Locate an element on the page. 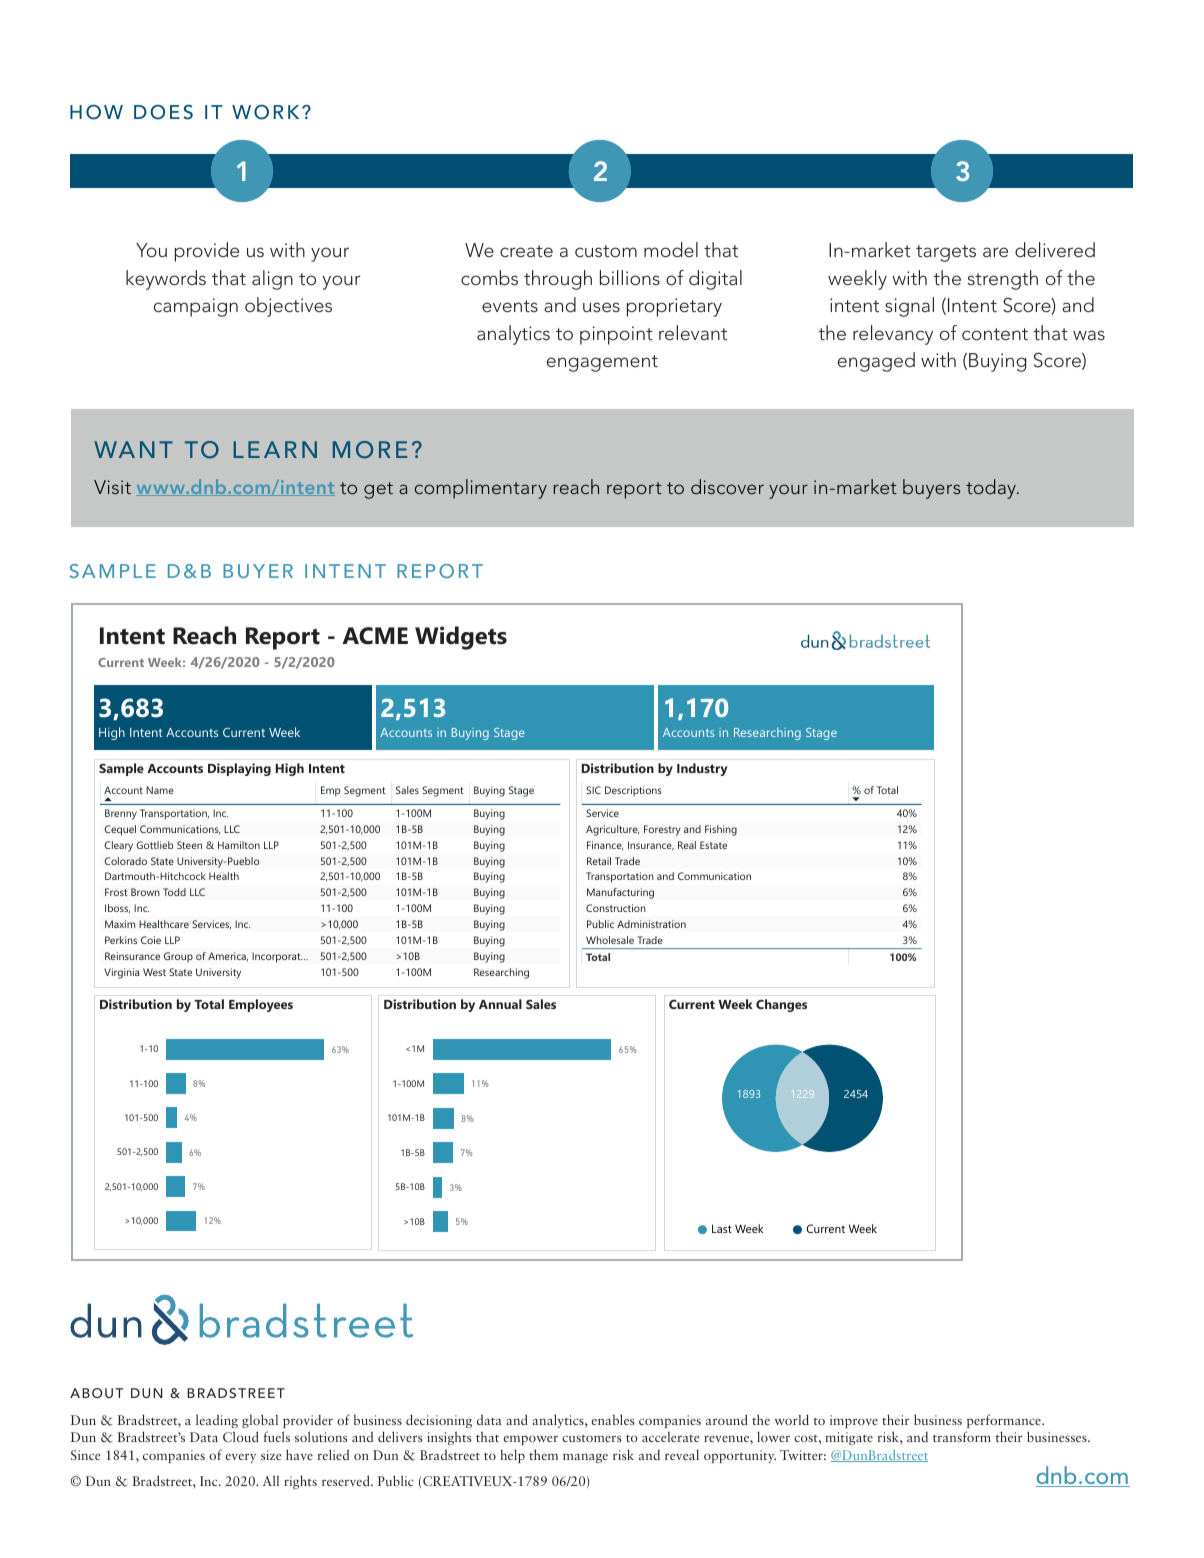 This image has height=1558, width=1204. campaign is located at coordinates (196, 307).
